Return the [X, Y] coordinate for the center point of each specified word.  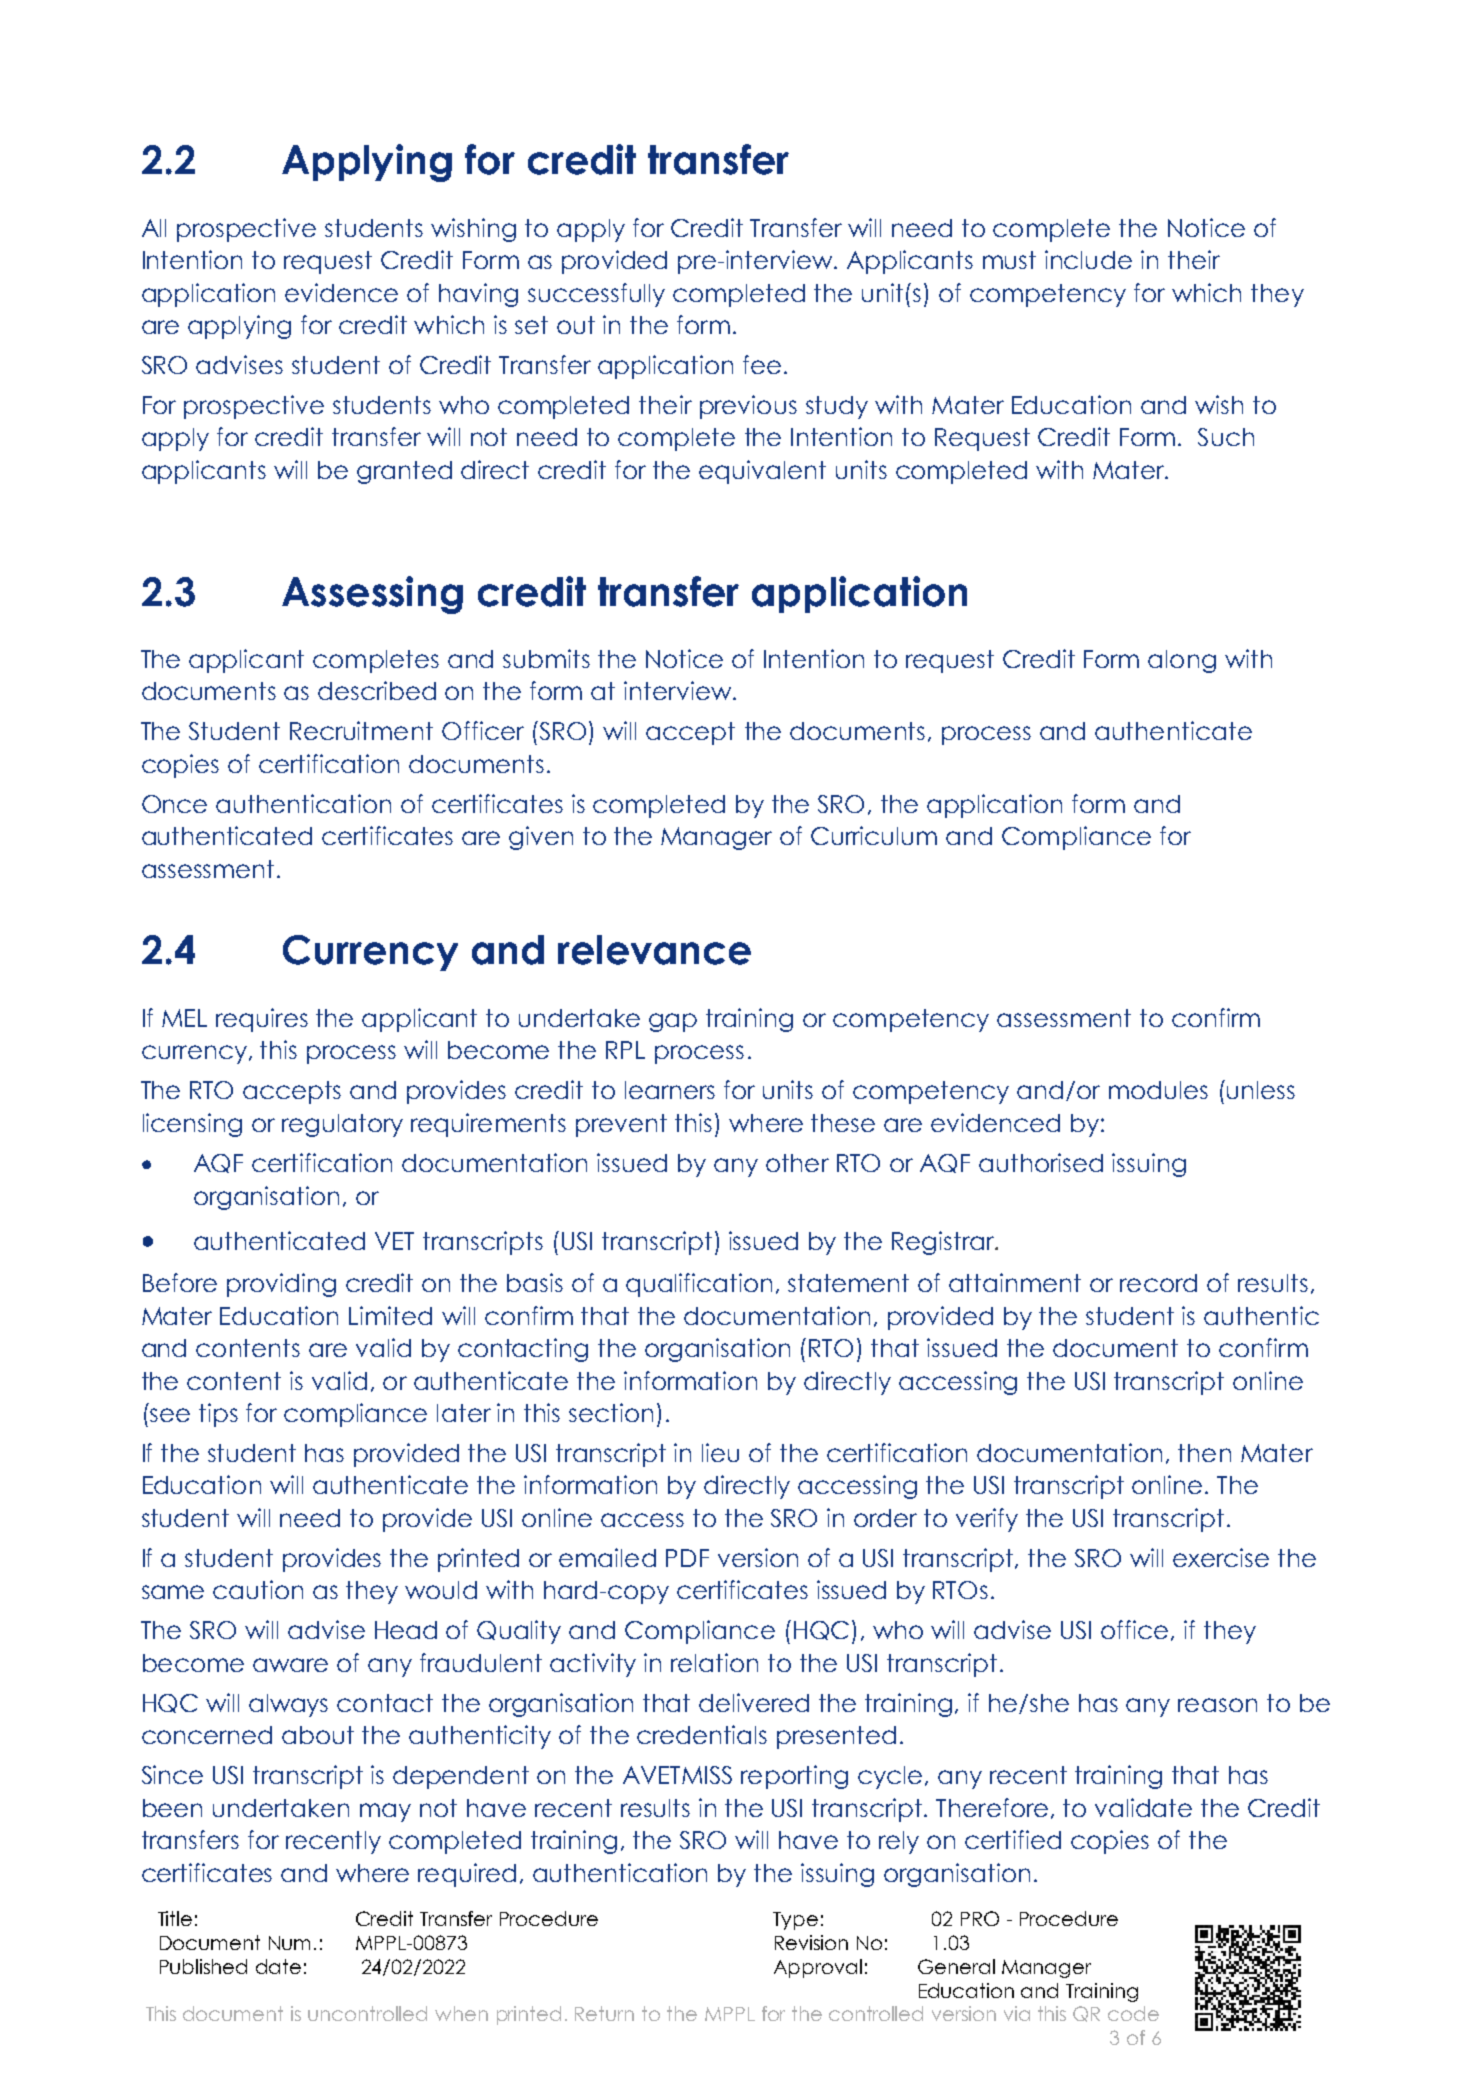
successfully [596, 295]
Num [289, 1943]
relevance [654, 950]
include [1088, 259]
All [154, 228]
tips [218, 1415]
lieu [720, 1452]
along [1182, 661]
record [1158, 1283]
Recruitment [361, 730]
